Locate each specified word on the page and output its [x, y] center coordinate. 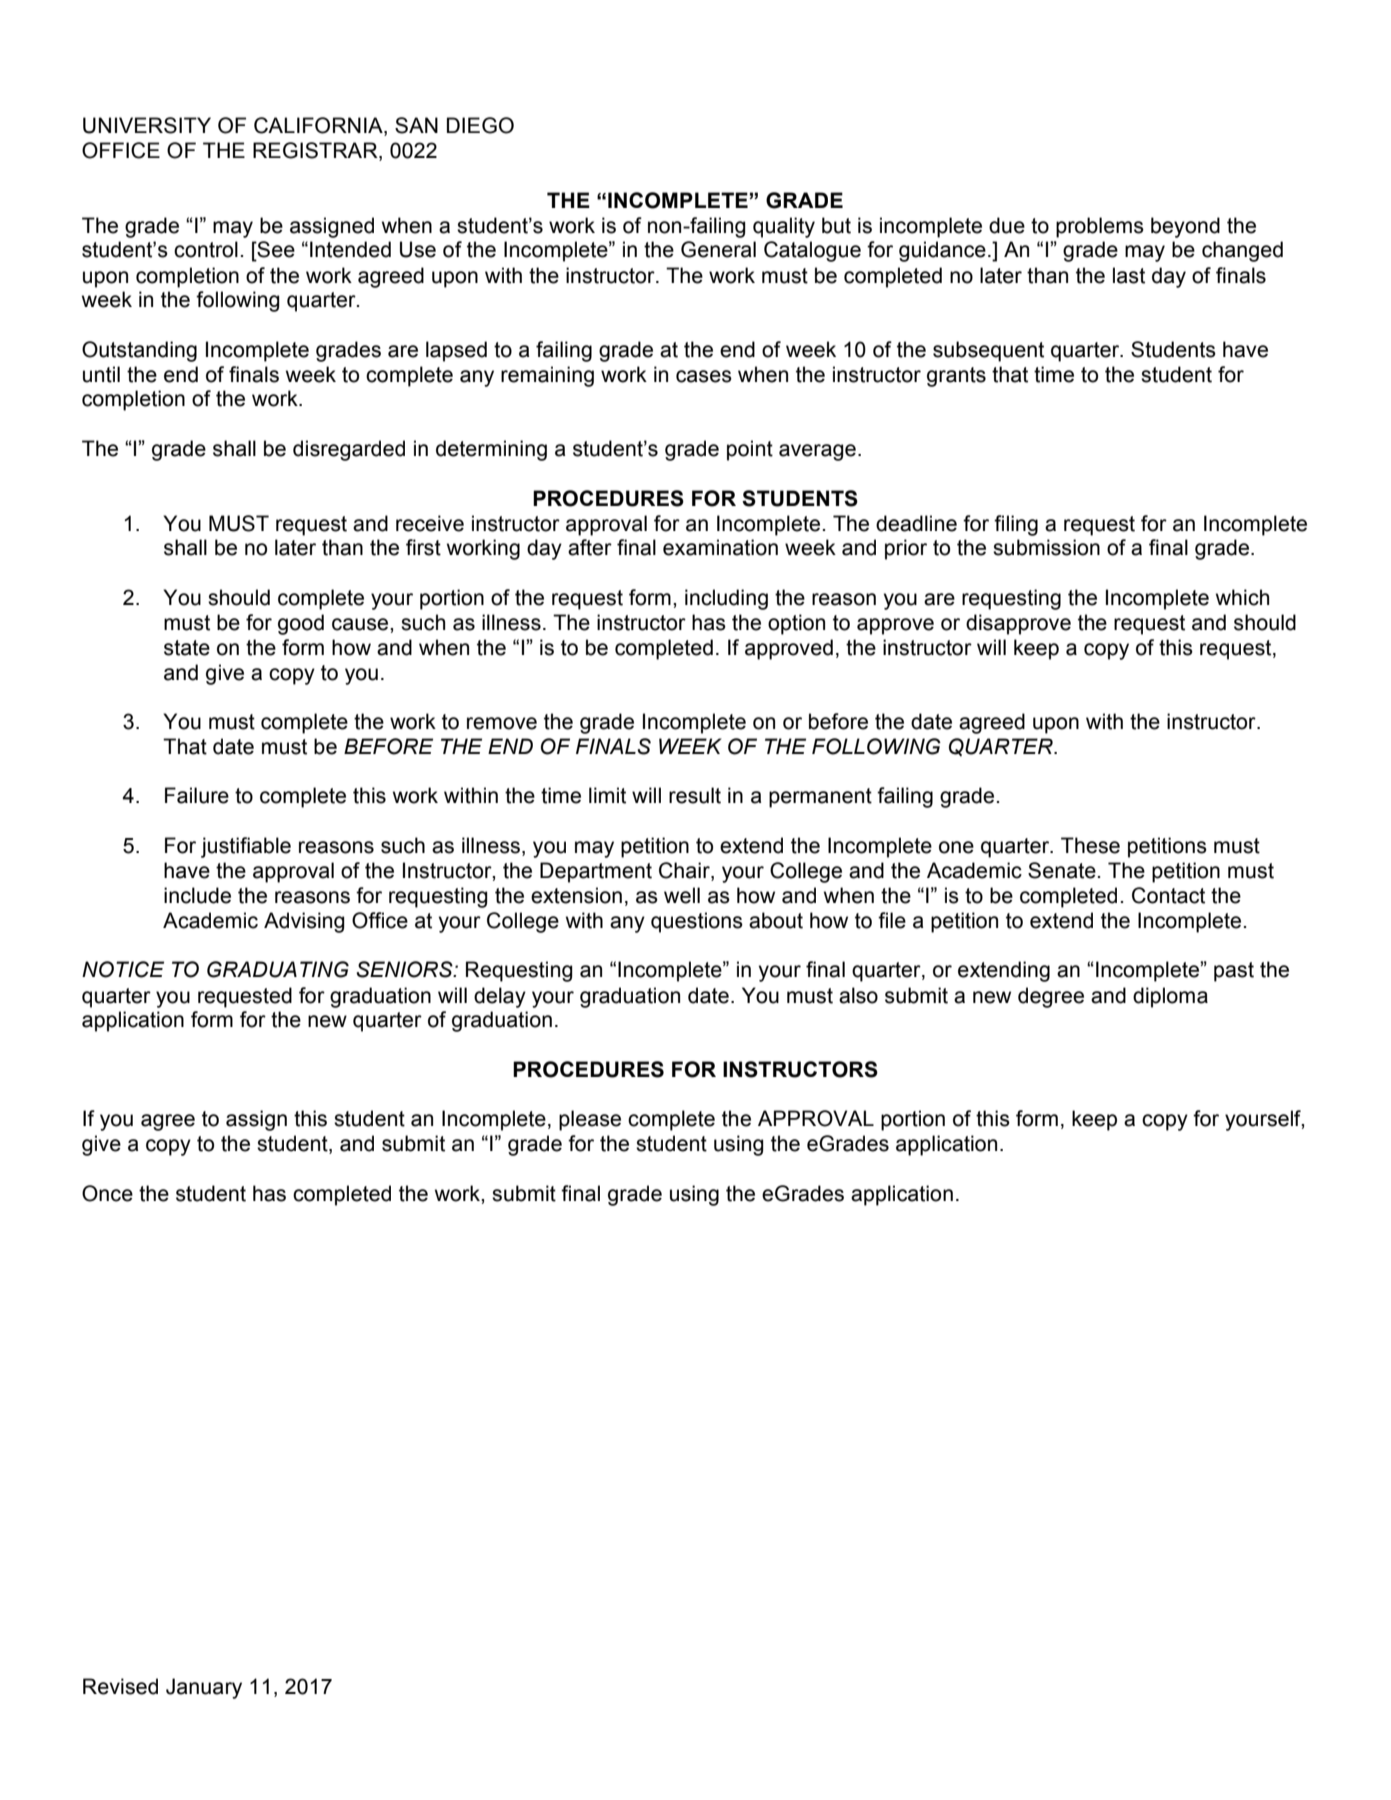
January [204, 1688]
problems [1100, 227]
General [718, 249]
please [590, 1120]
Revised [120, 1686]
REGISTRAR [316, 151]
